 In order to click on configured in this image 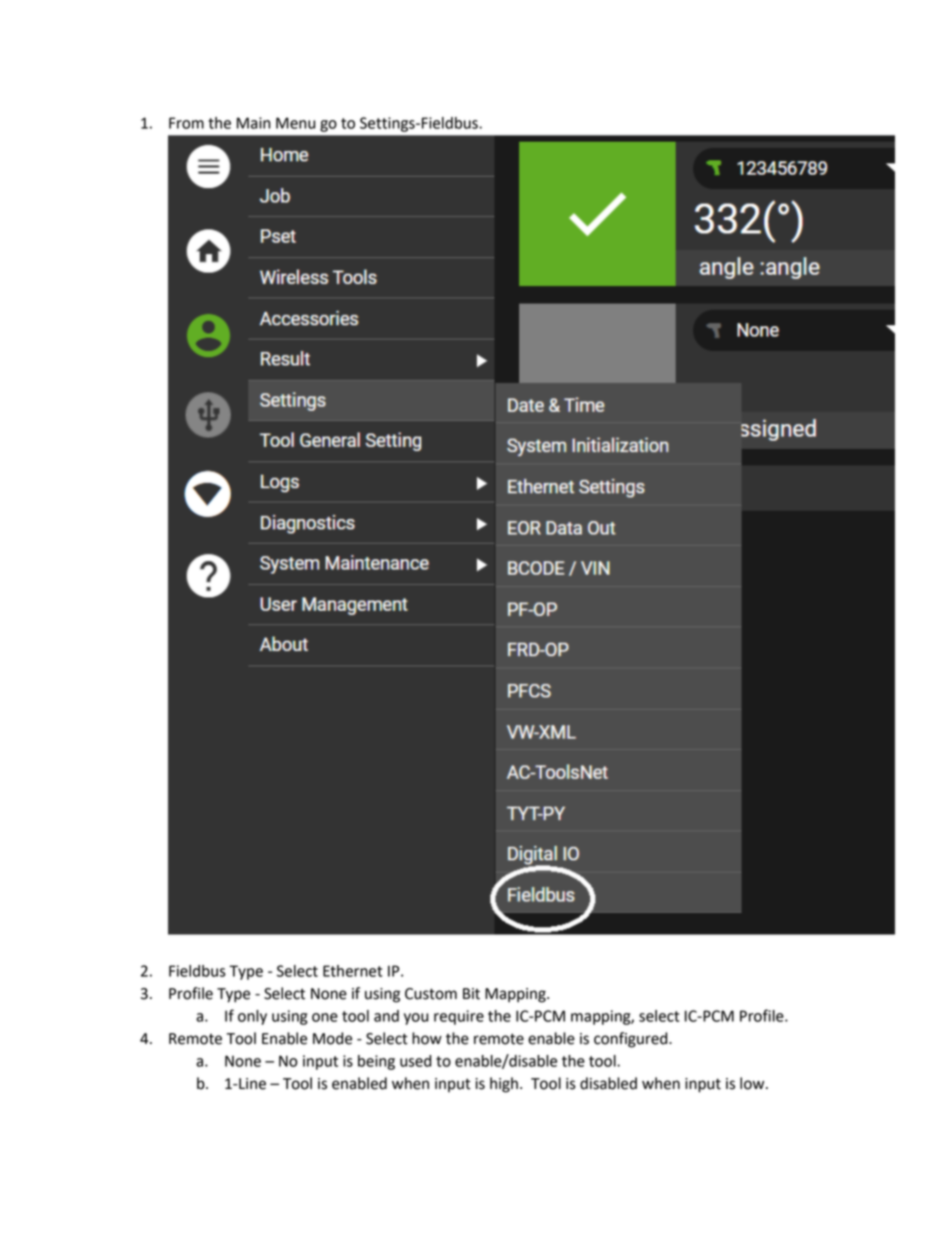, I will do `click(632, 1040)`.
